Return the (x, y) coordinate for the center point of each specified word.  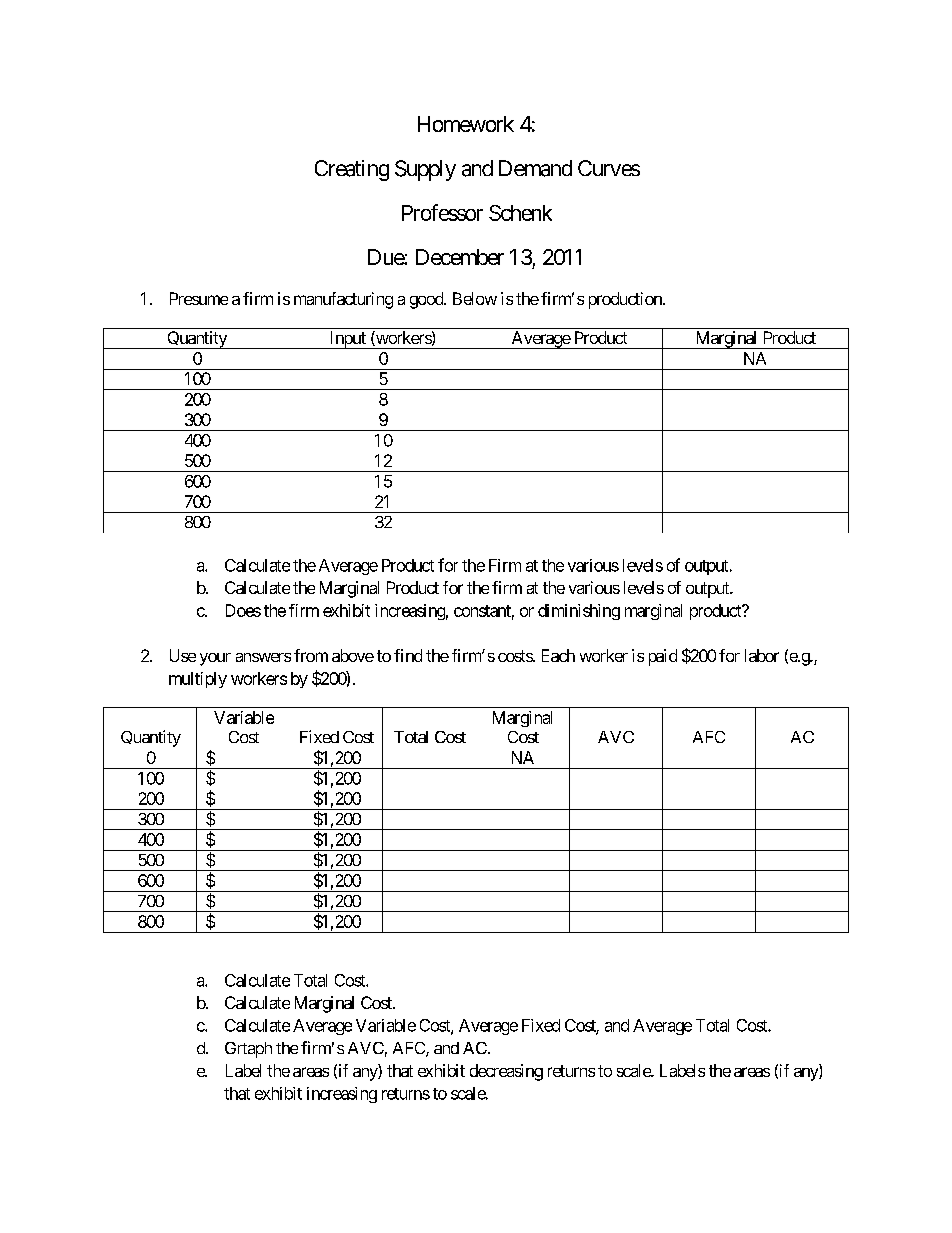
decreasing (506, 1072)
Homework (466, 124)
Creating (352, 170)
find (408, 655)
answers (263, 657)
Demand (535, 168)
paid (663, 657)
